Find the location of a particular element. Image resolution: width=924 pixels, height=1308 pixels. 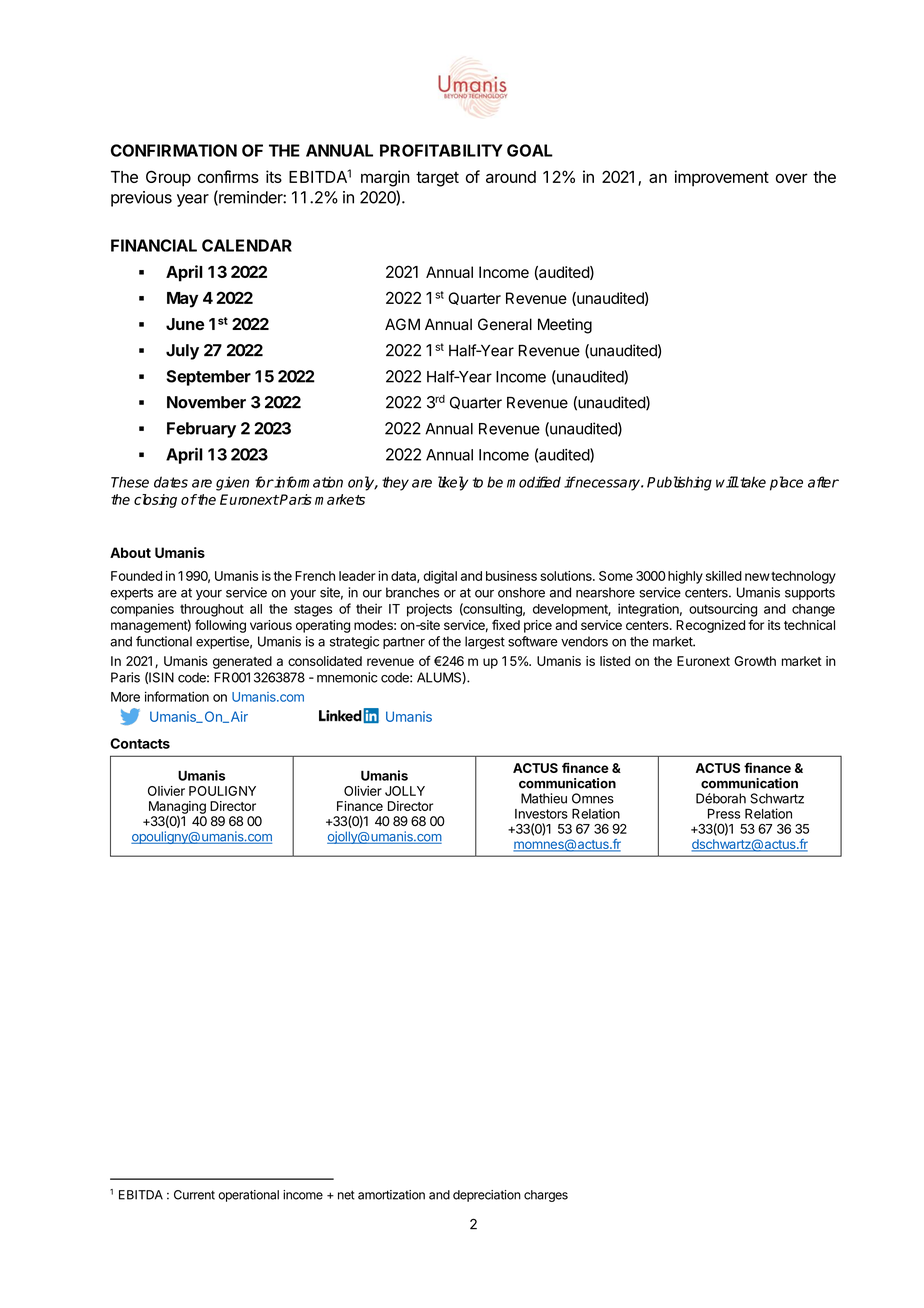

confirms is located at coordinates (228, 176).
